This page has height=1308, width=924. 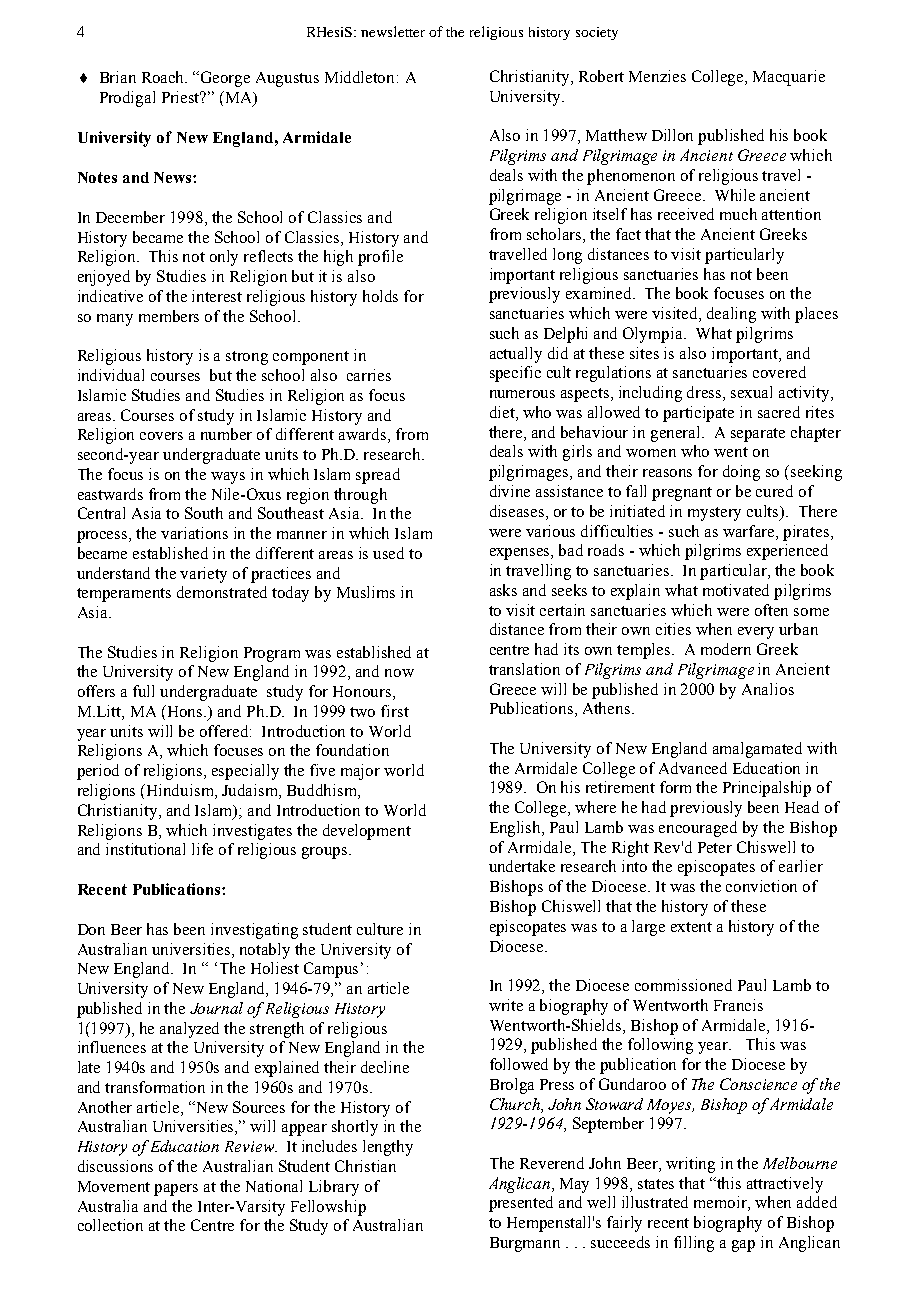 What do you see at coordinates (164, 77) in the page?
I see `Roach` at bounding box center [164, 77].
